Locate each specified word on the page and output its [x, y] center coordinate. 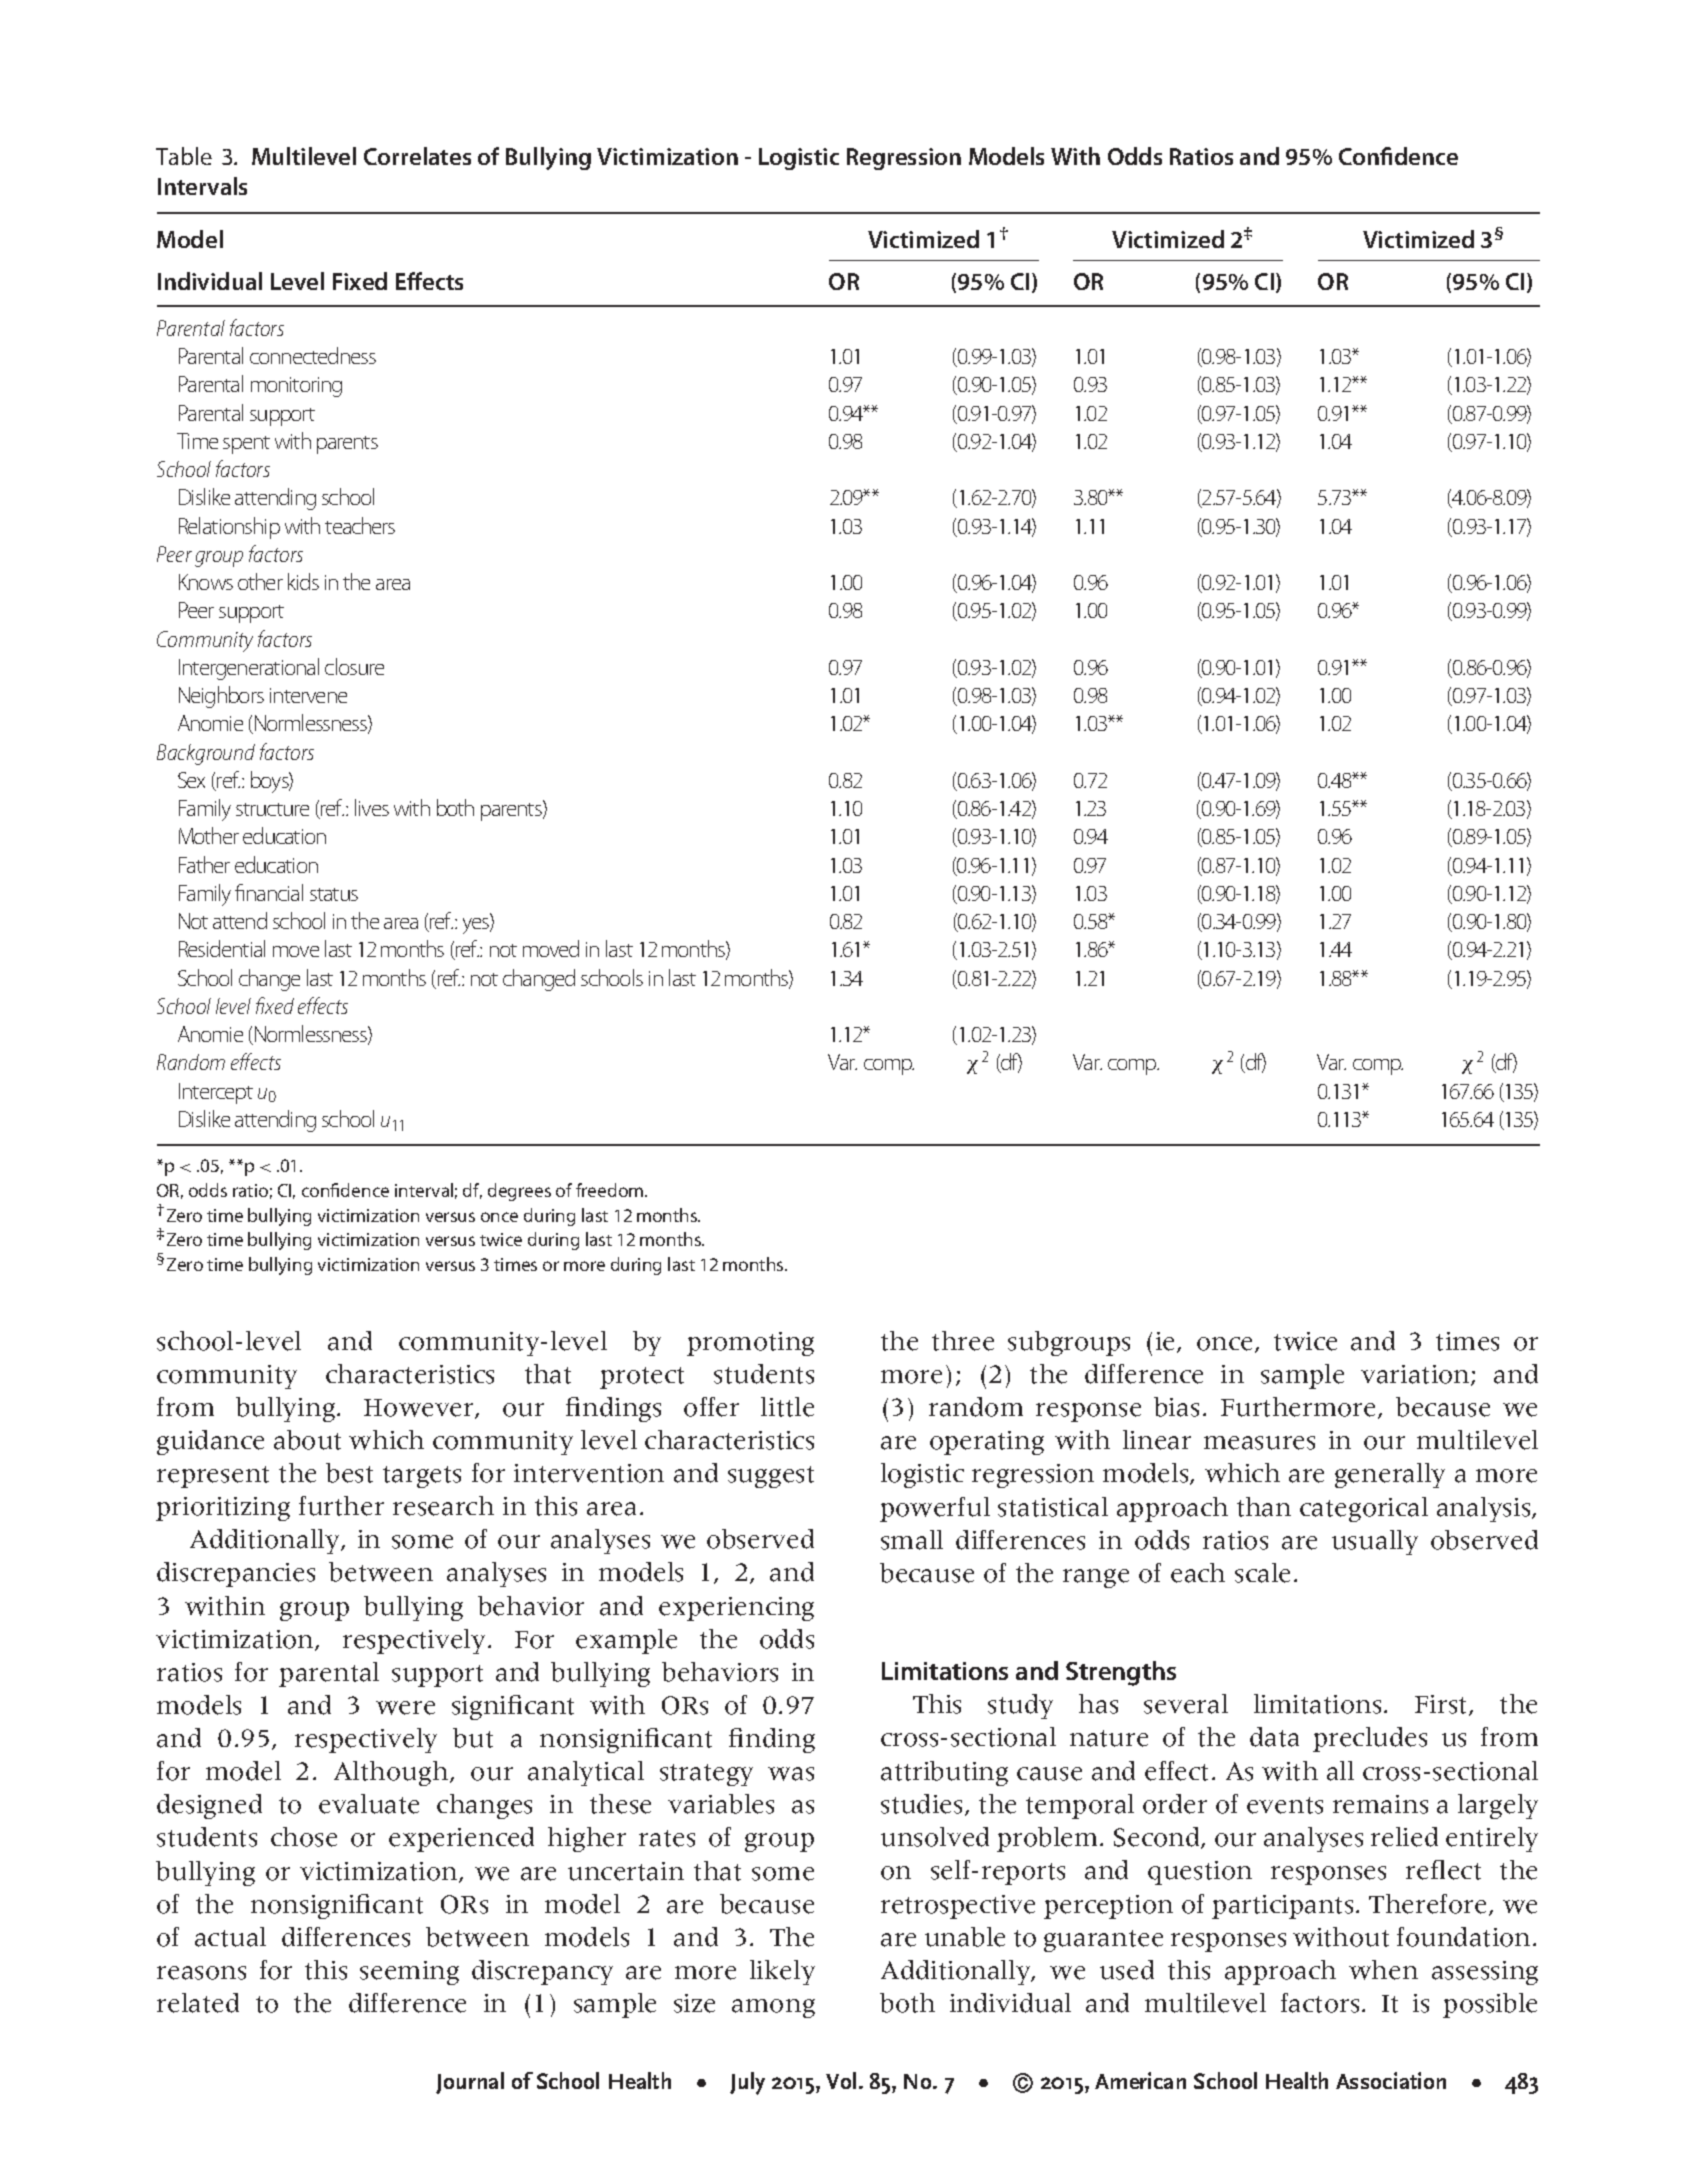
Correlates [417, 156]
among [773, 2008]
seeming [409, 1973]
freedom [611, 1190]
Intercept [216, 1093]
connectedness [313, 355]
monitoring [296, 387]
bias [1176, 1407]
